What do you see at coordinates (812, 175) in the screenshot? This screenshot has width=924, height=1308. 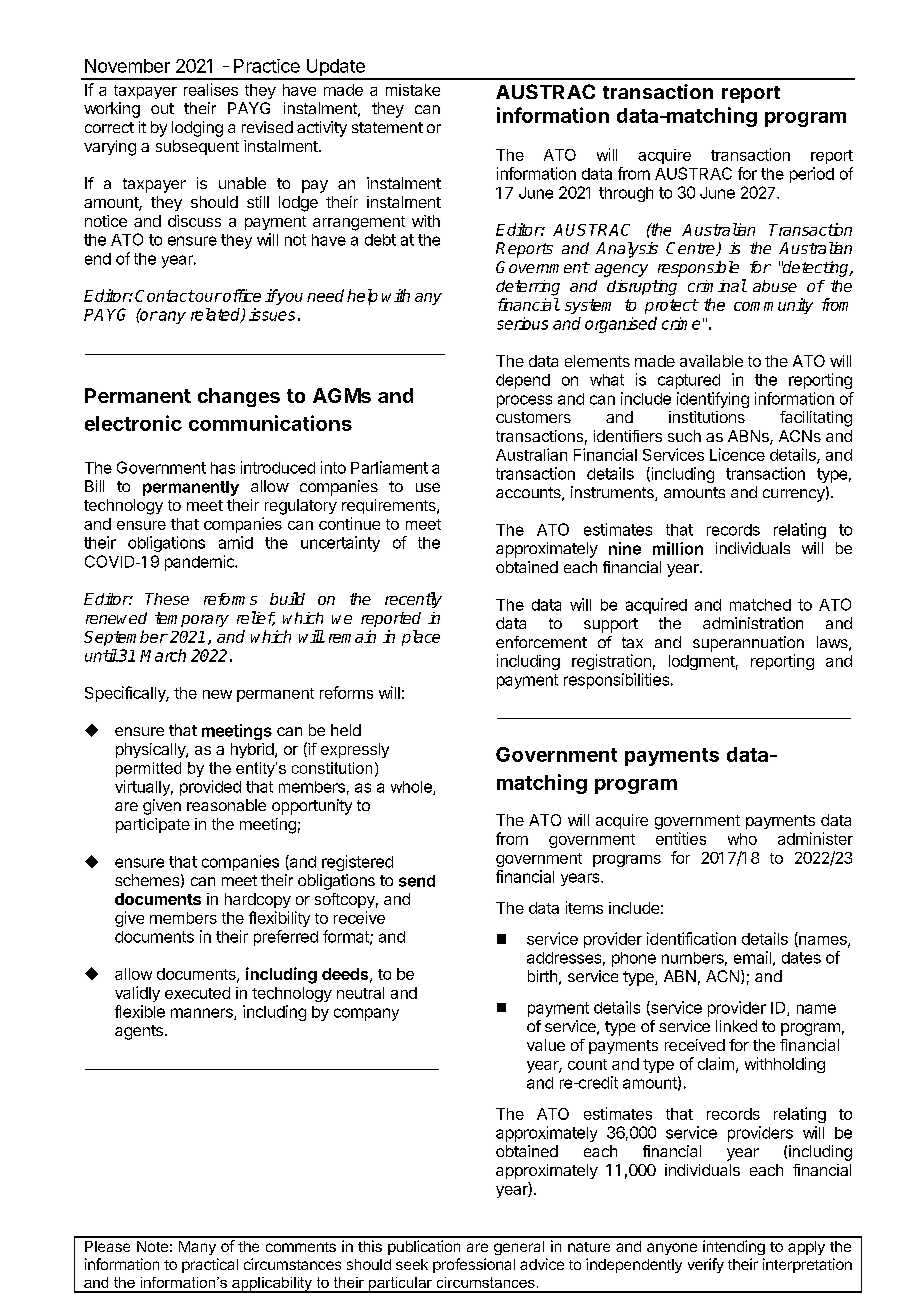 I see `period` at bounding box center [812, 175].
